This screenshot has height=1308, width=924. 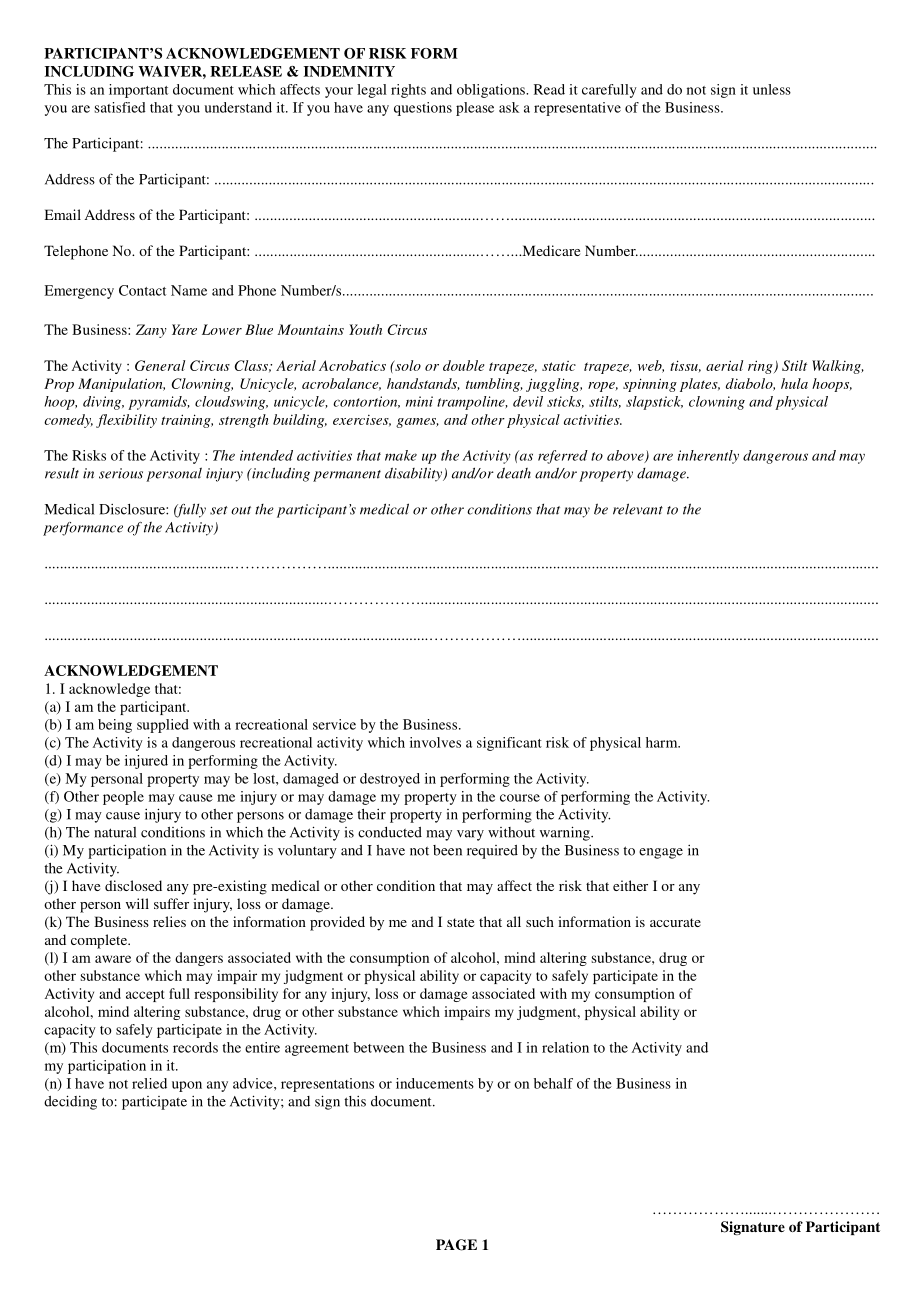 What do you see at coordinates (456, 1245) in the screenshot?
I see `PAGE` at bounding box center [456, 1245].
